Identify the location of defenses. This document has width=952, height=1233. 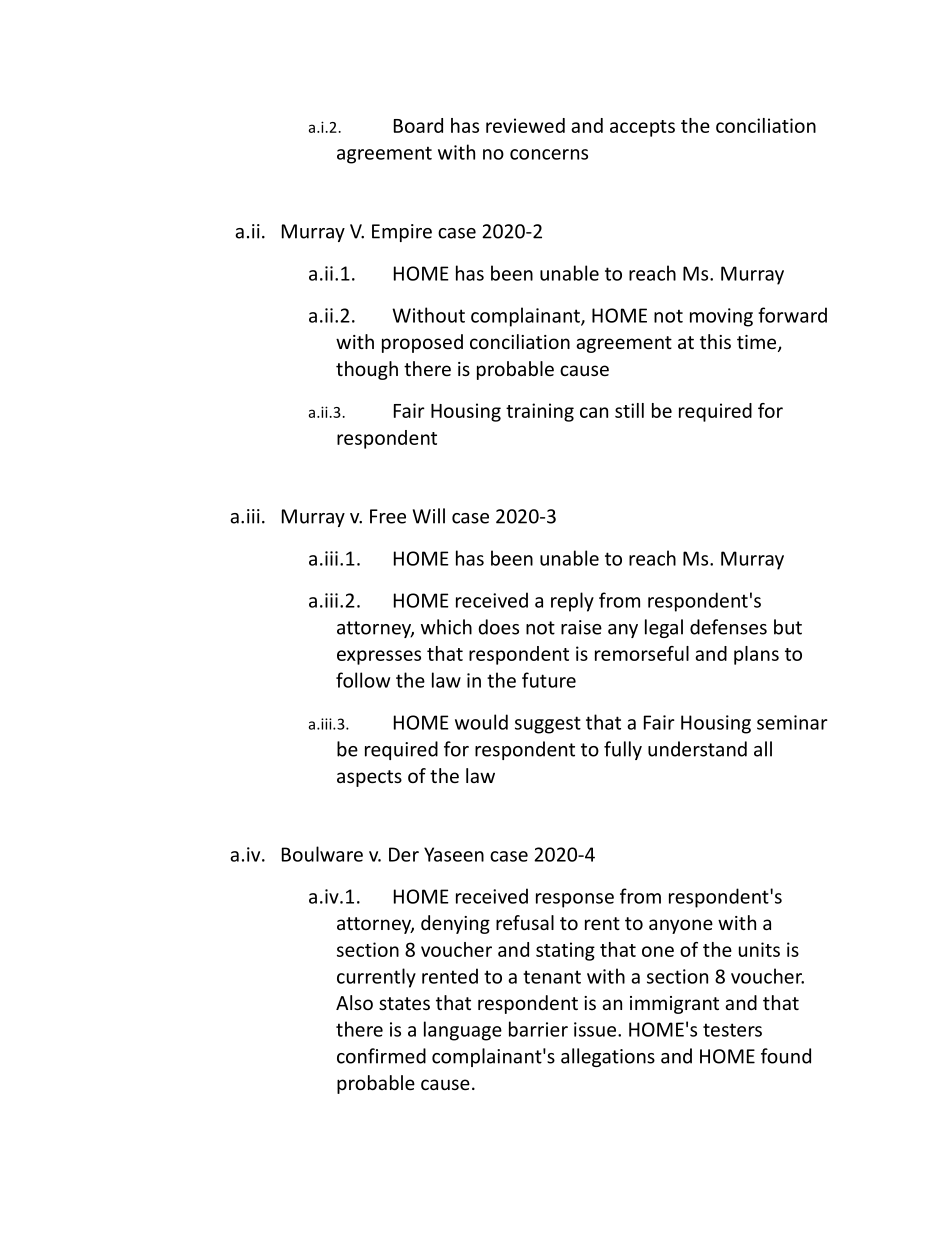
(728, 627).
